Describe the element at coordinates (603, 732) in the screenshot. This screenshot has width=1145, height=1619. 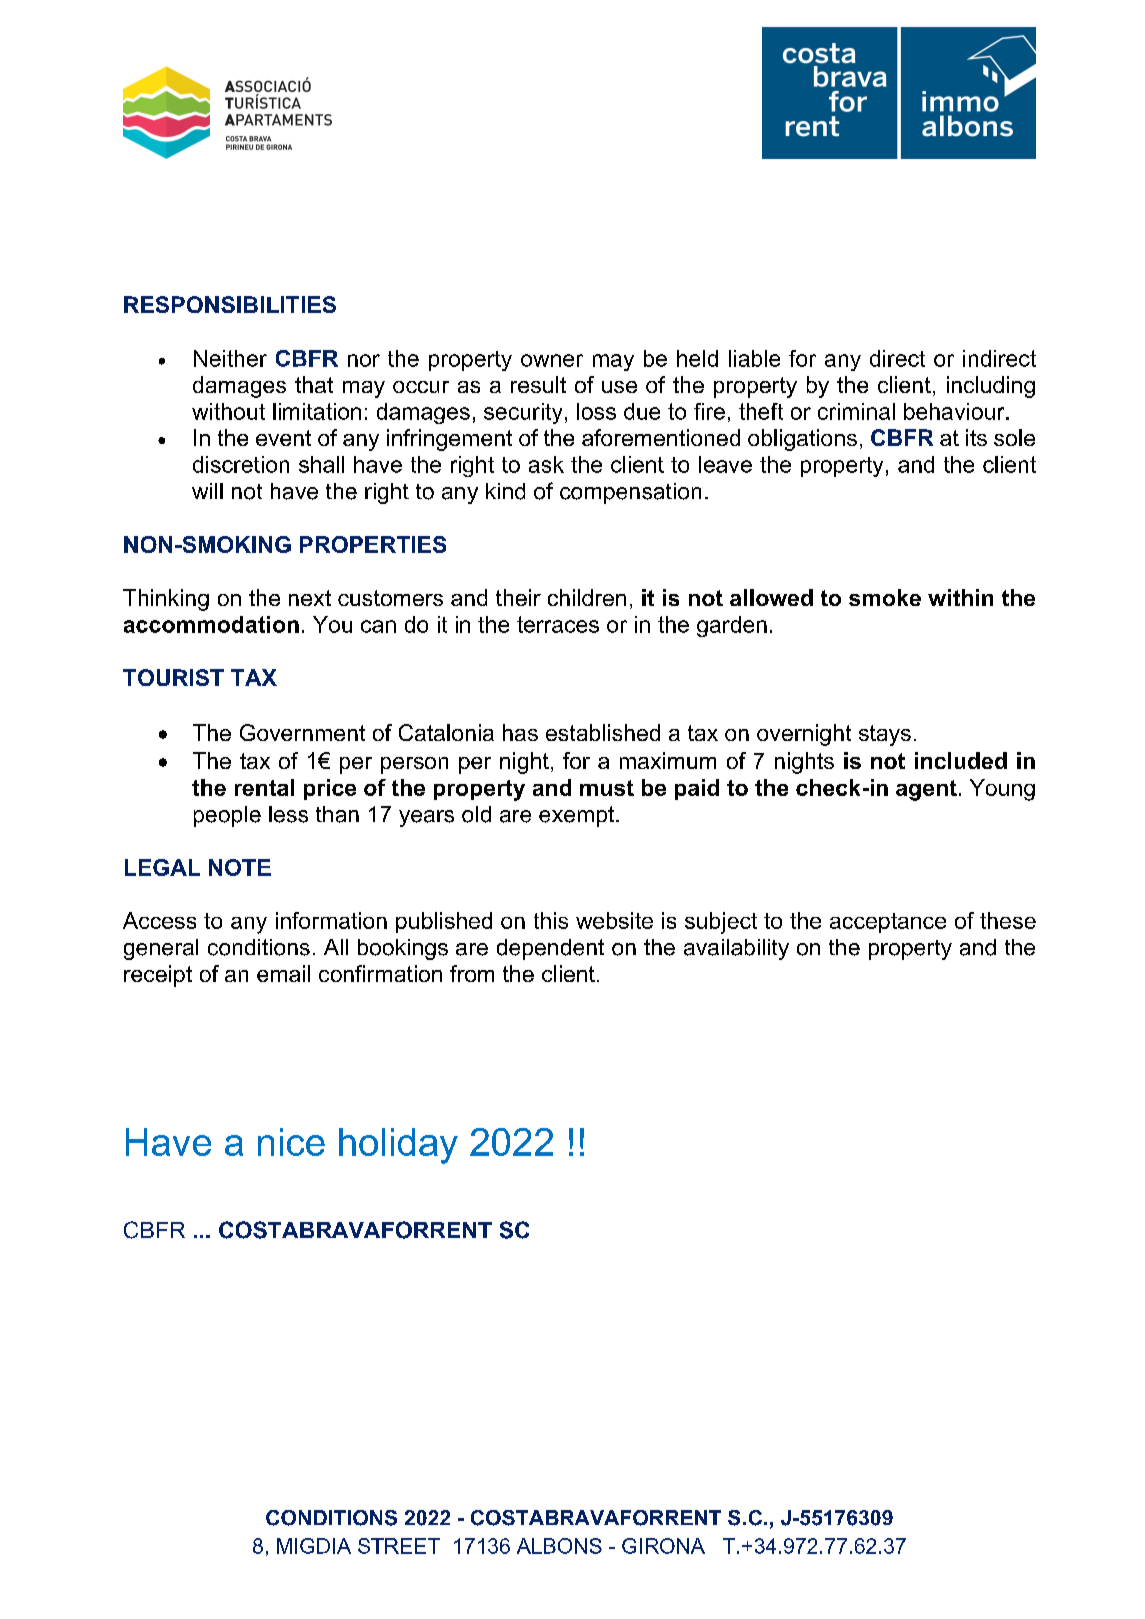
I see `established` at that location.
